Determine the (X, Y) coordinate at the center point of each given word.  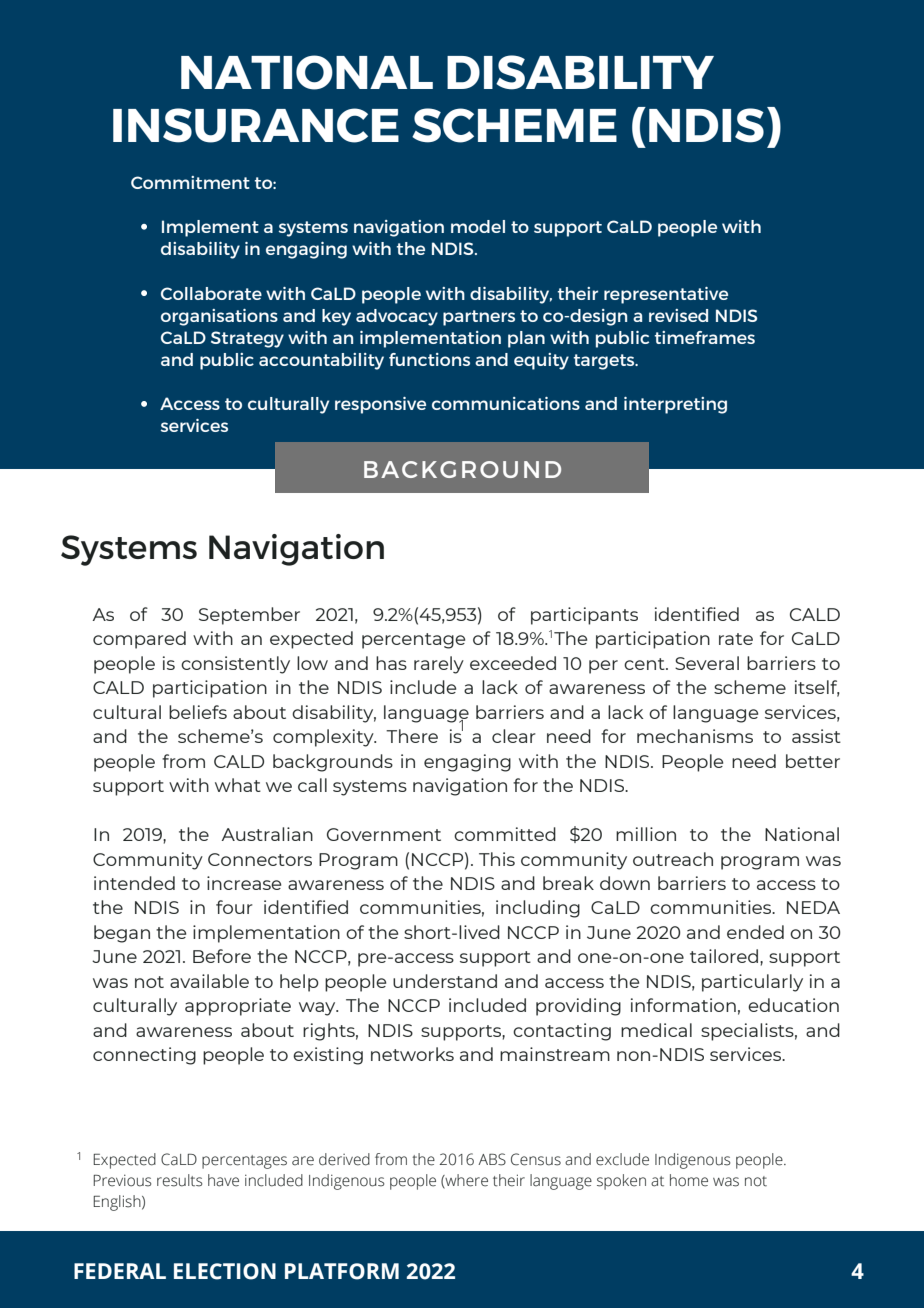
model (478, 226)
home (689, 1180)
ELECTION (225, 1271)
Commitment (190, 182)
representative (666, 295)
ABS (492, 1159)
